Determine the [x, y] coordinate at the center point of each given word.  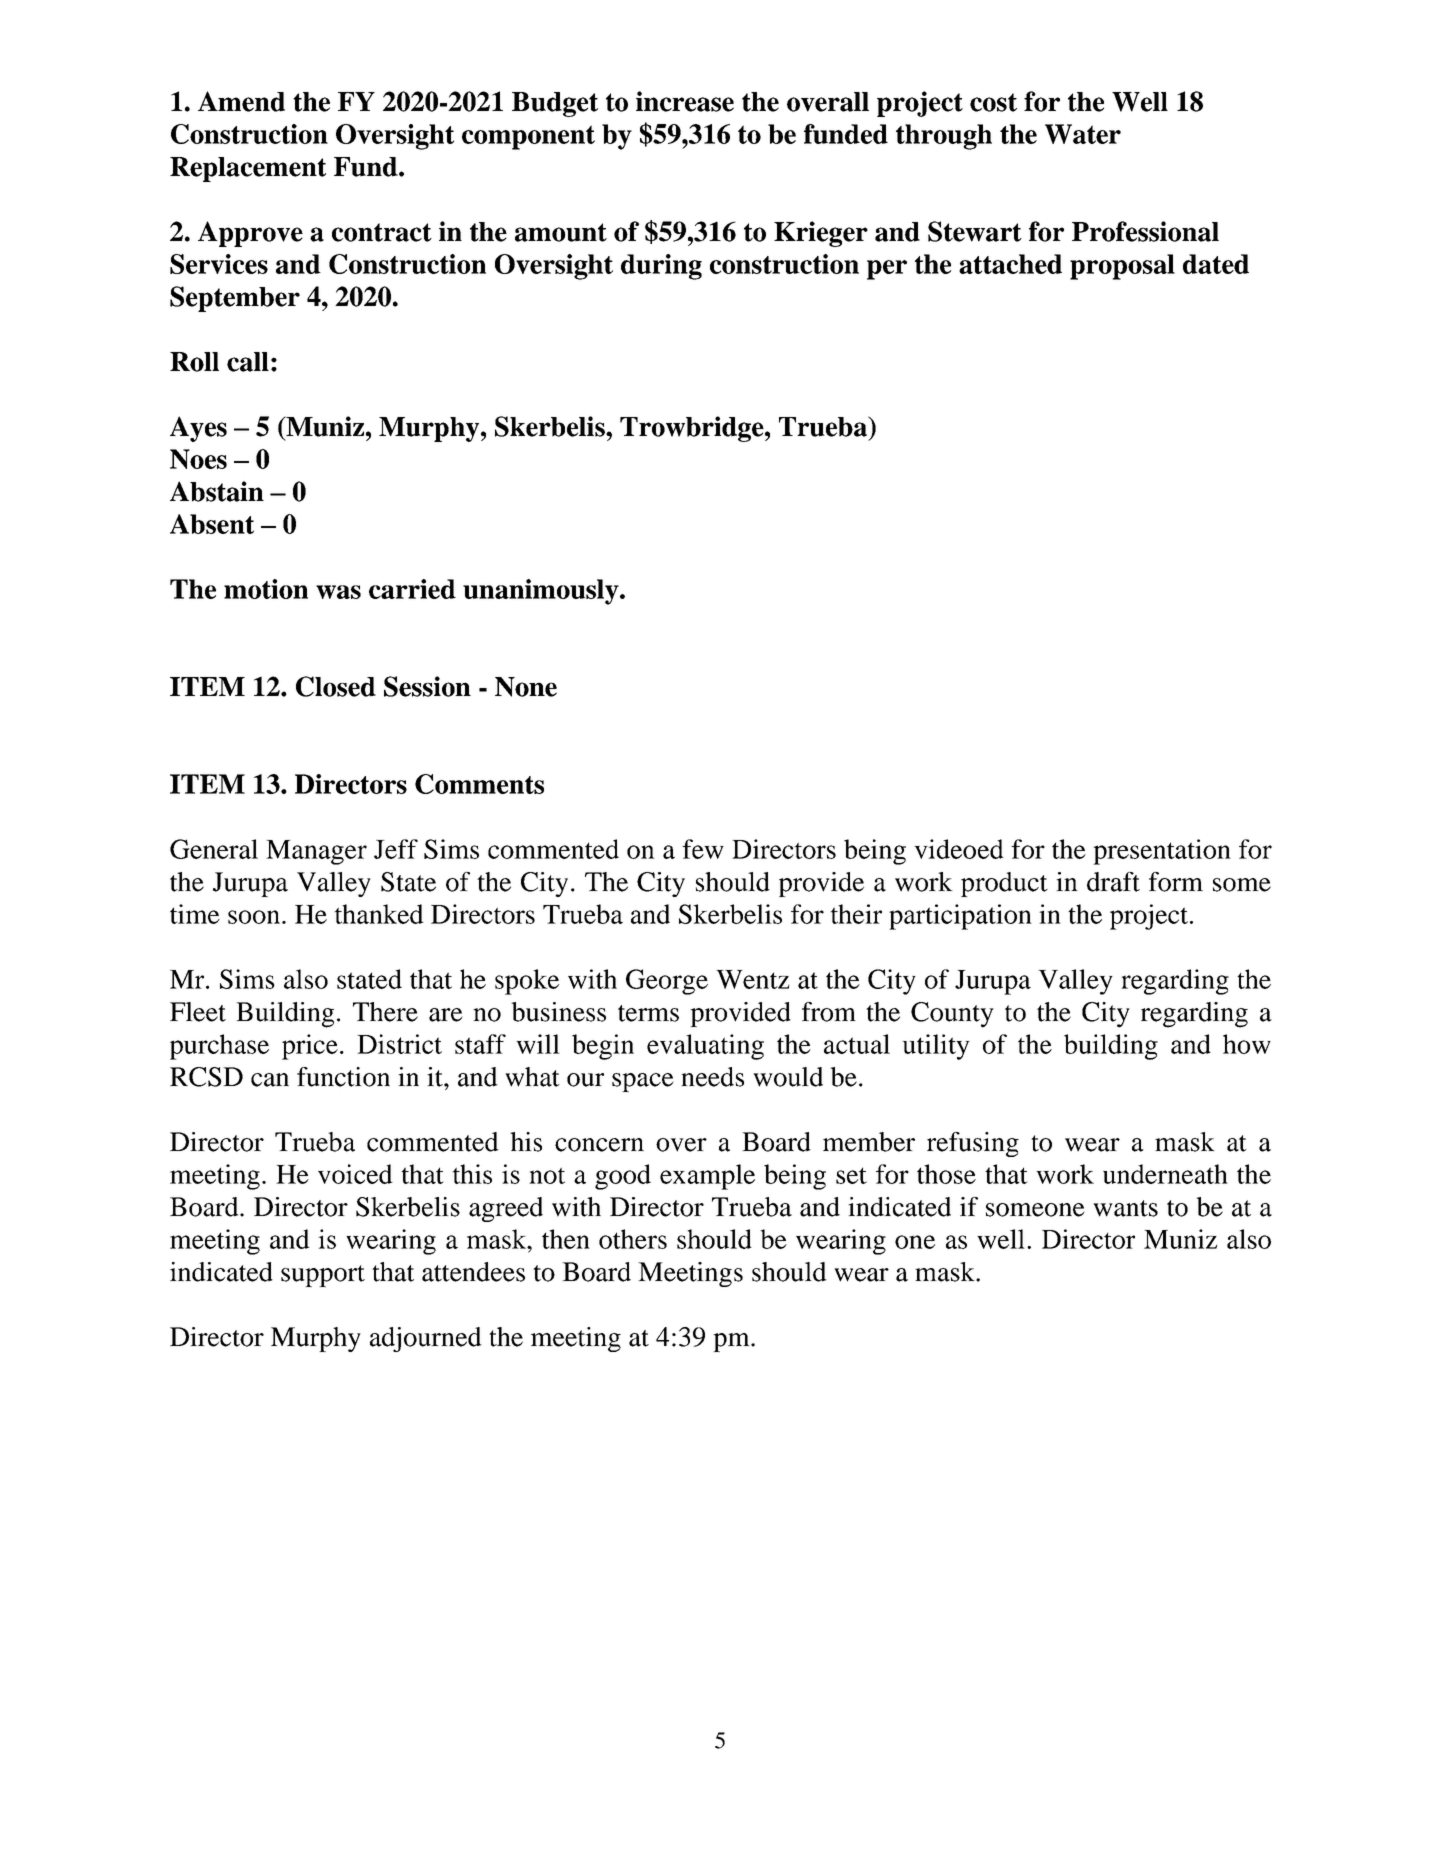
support [323, 1276]
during [661, 267]
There [385, 1012]
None [526, 687]
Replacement [248, 169]
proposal [1122, 267]
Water [1083, 134]
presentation [1162, 852]
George [667, 982]
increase [685, 101]
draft [1113, 882]
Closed [336, 686]
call [248, 362]
